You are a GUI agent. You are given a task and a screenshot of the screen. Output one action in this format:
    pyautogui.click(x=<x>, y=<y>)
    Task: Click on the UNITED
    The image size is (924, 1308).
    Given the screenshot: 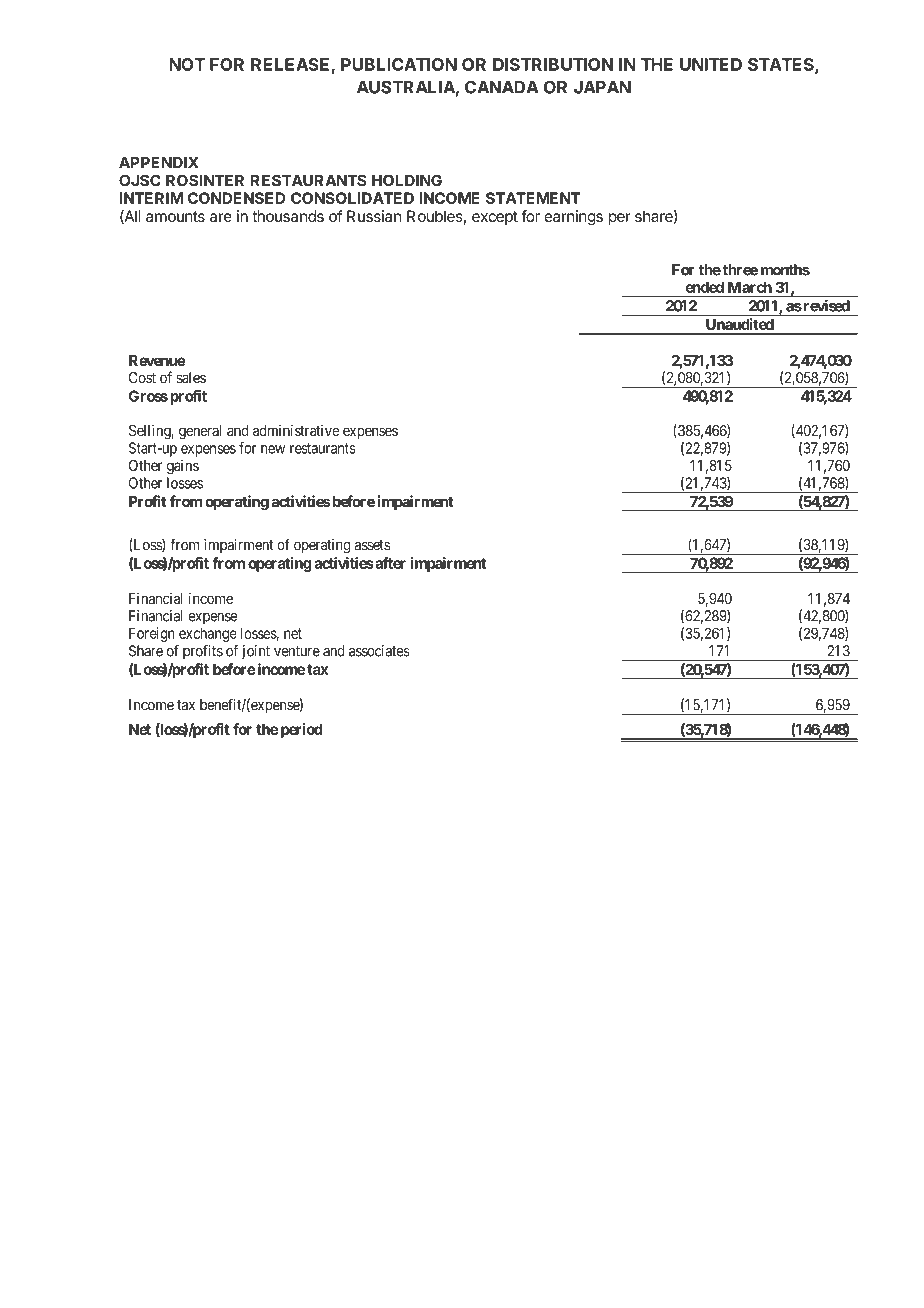 What is the action you would take?
    pyautogui.click(x=711, y=64)
